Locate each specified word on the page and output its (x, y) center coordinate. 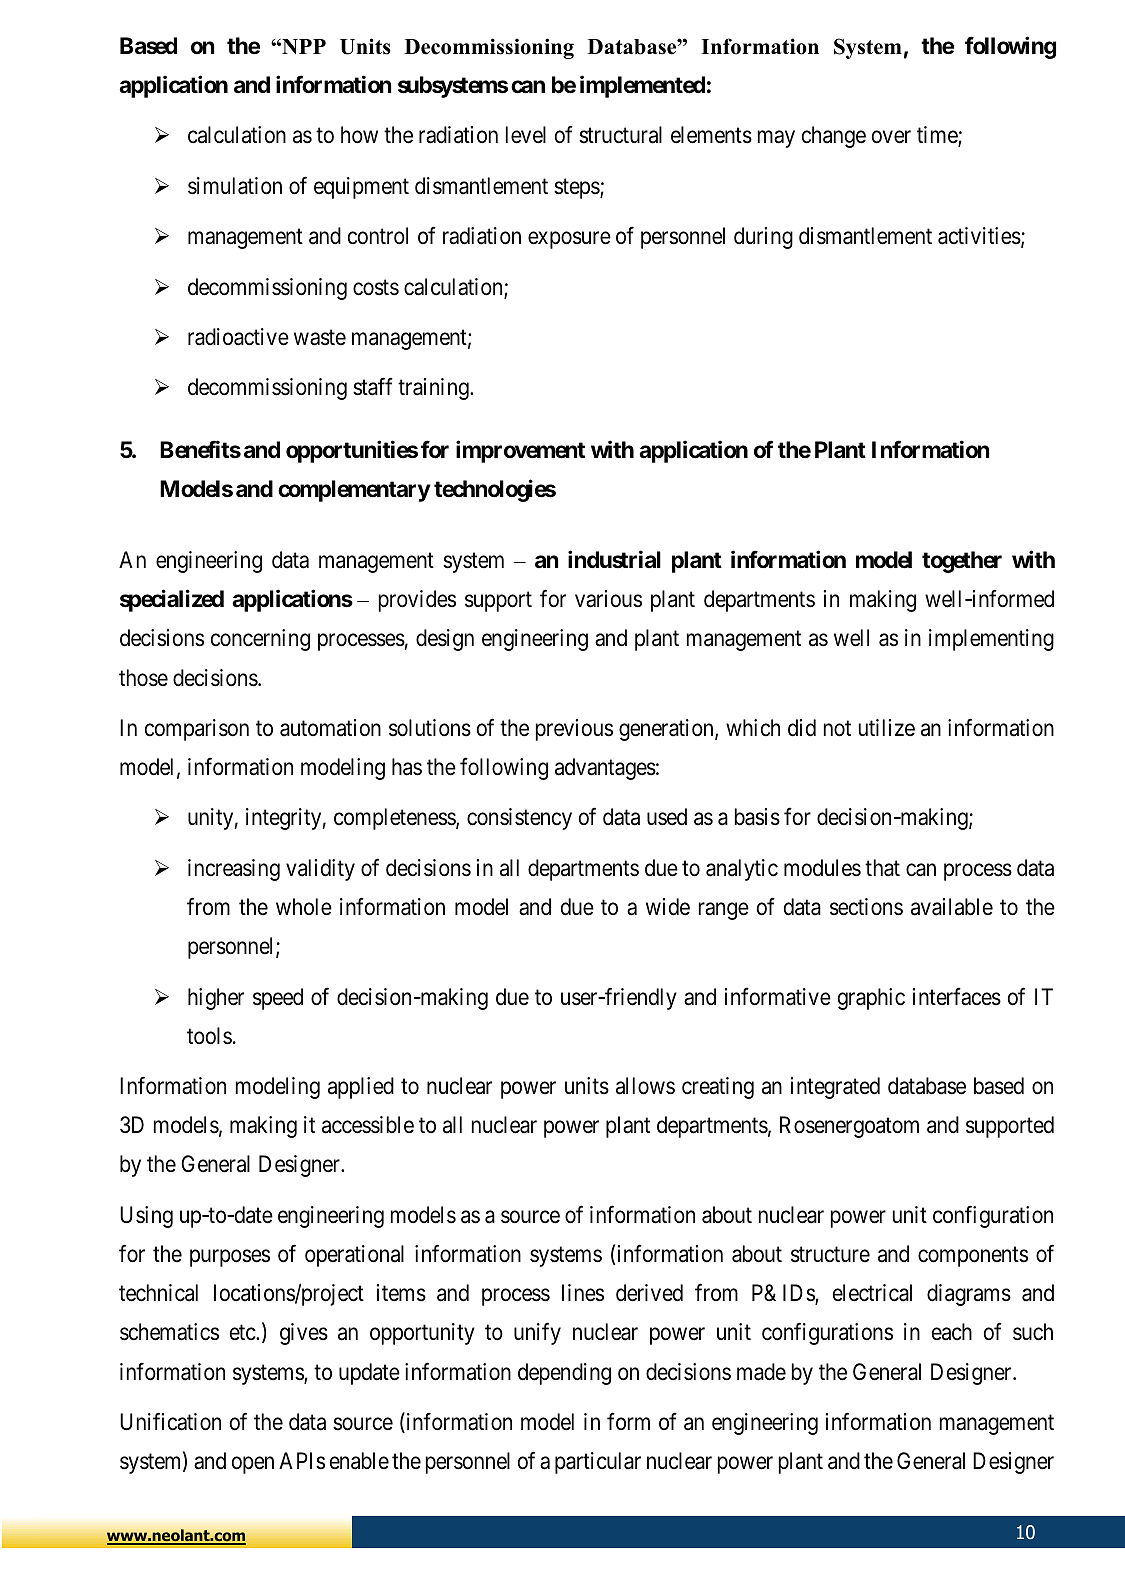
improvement (520, 451)
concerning (260, 640)
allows (645, 1086)
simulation (235, 186)
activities (979, 236)
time (938, 136)
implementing (991, 640)
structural (620, 135)
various (608, 599)
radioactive (238, 337)
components (973, 1257)
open (253, 1465)
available (952, 907)
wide (668, 907)
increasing (234, 870)
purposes (230, 1258)
